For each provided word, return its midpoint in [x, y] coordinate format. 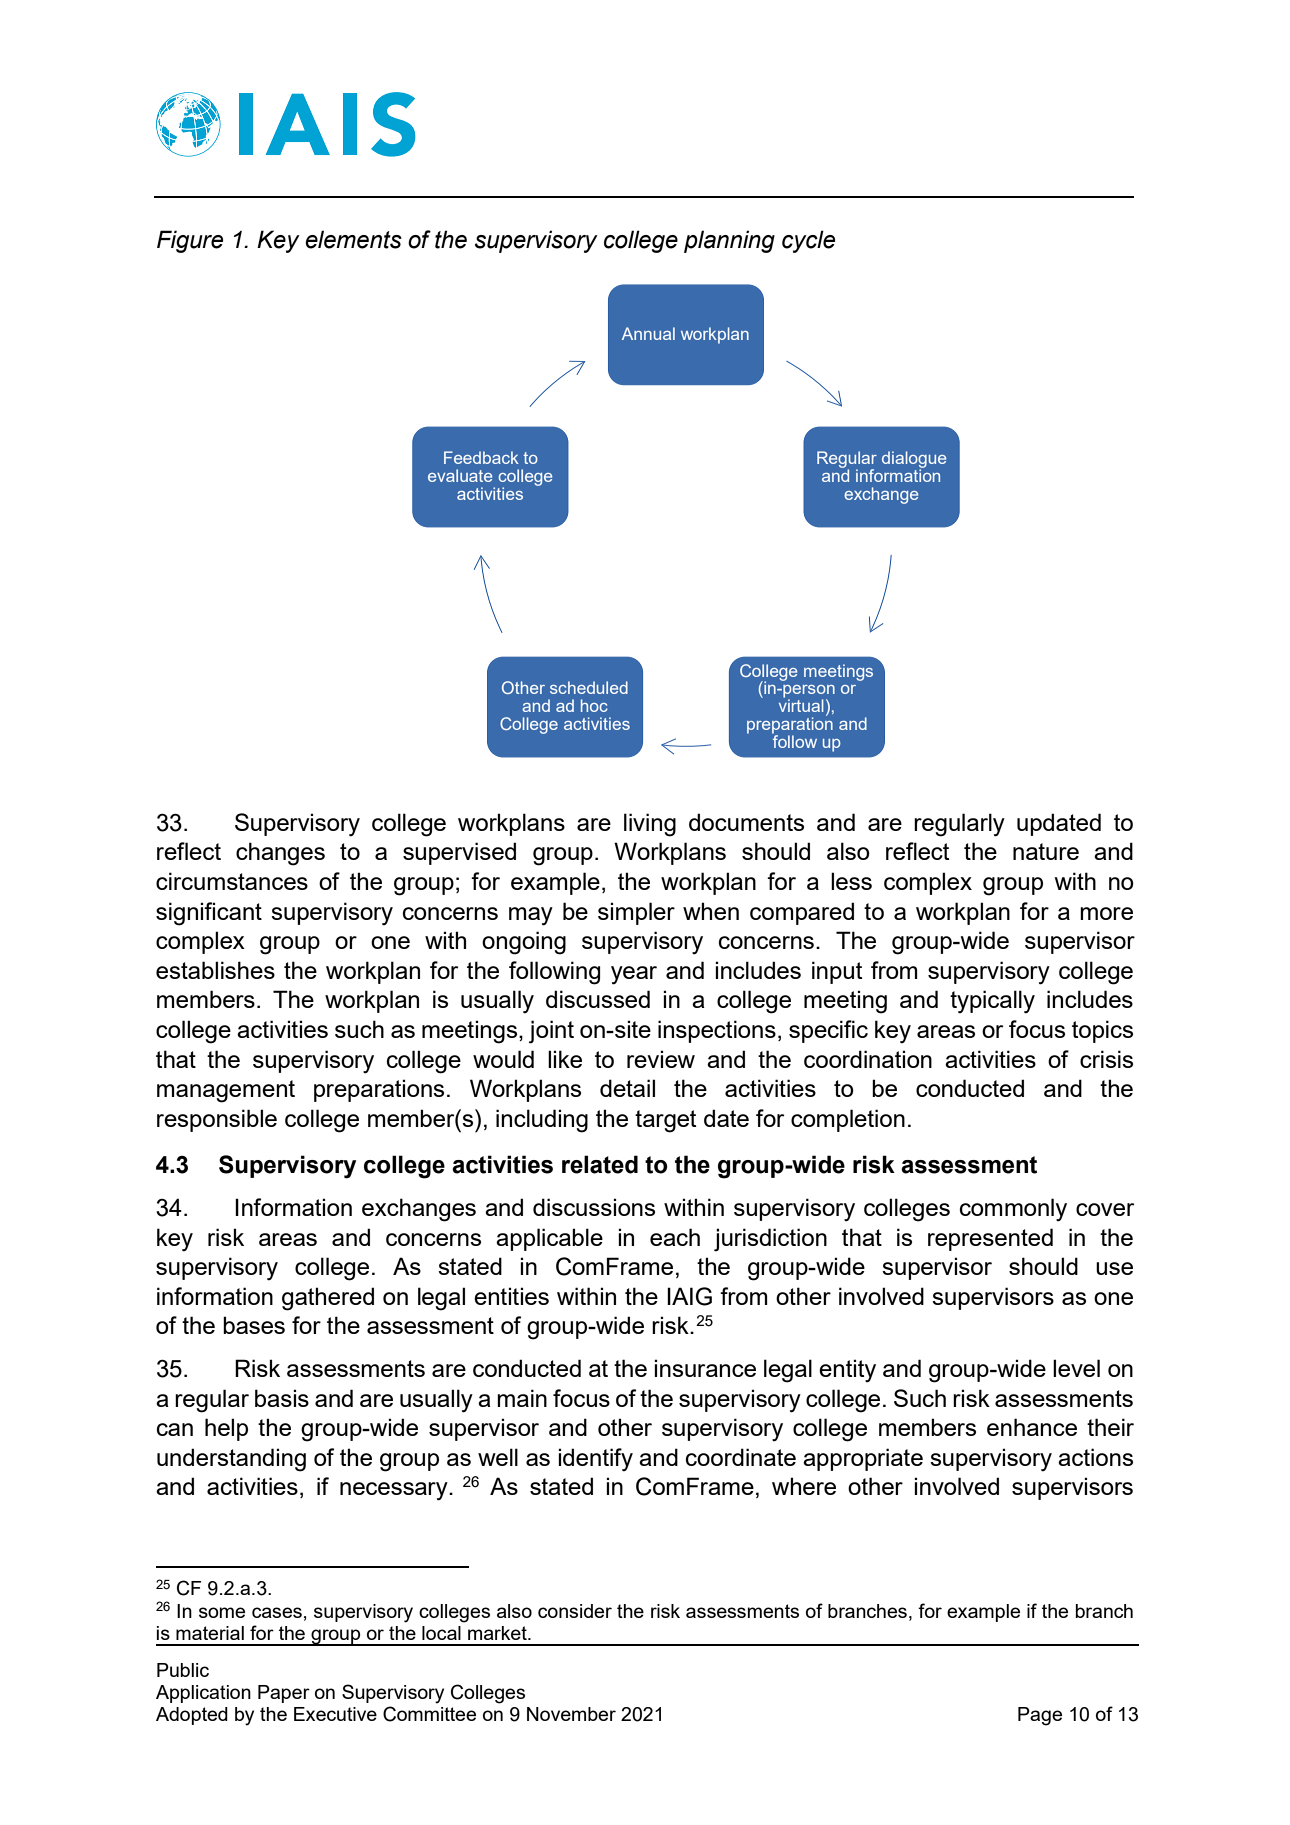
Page [1040, 1716]
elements [353, 239]
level [1076, 1368]
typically [992, 1002]
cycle [808, 241]
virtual [801, 704]
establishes [215, 970]
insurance [705, 1368]
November [571, 1714]
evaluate [460, 475]
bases [254, 1325]
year [634, 975]
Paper [284, 1694]
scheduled [589, 687]
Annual [648, 333]
